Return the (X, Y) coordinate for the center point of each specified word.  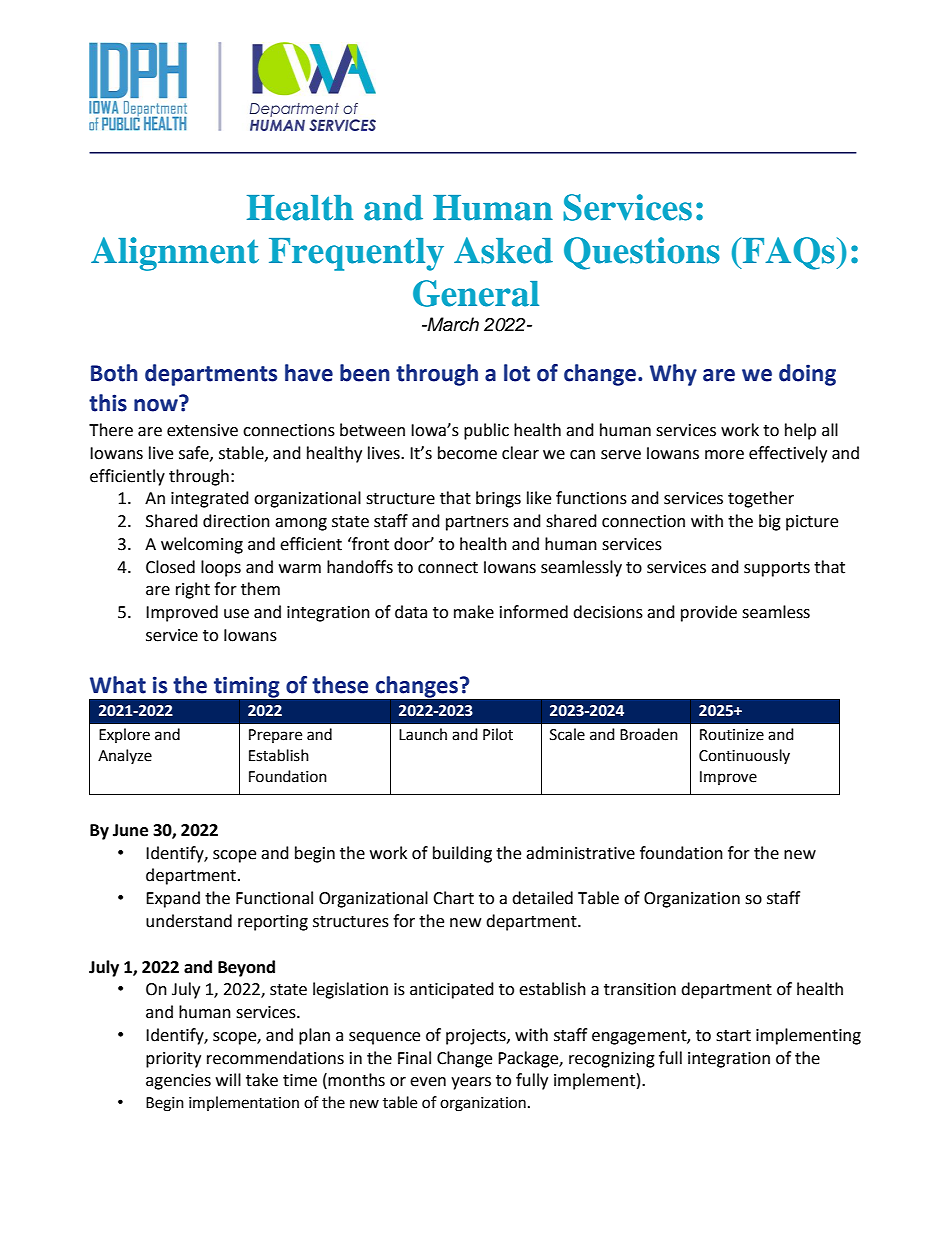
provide (709, 613)
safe (195, 453)
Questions (642, 253)
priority (173, 1060)
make (474, 612)
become (467, 453)
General (476, 293)
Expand (173, 899)
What (118, 685)
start (733, 1036)
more (724, 455)
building (462, 854)
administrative (580, 853)
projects (477, 1037)
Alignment (175, 254)
